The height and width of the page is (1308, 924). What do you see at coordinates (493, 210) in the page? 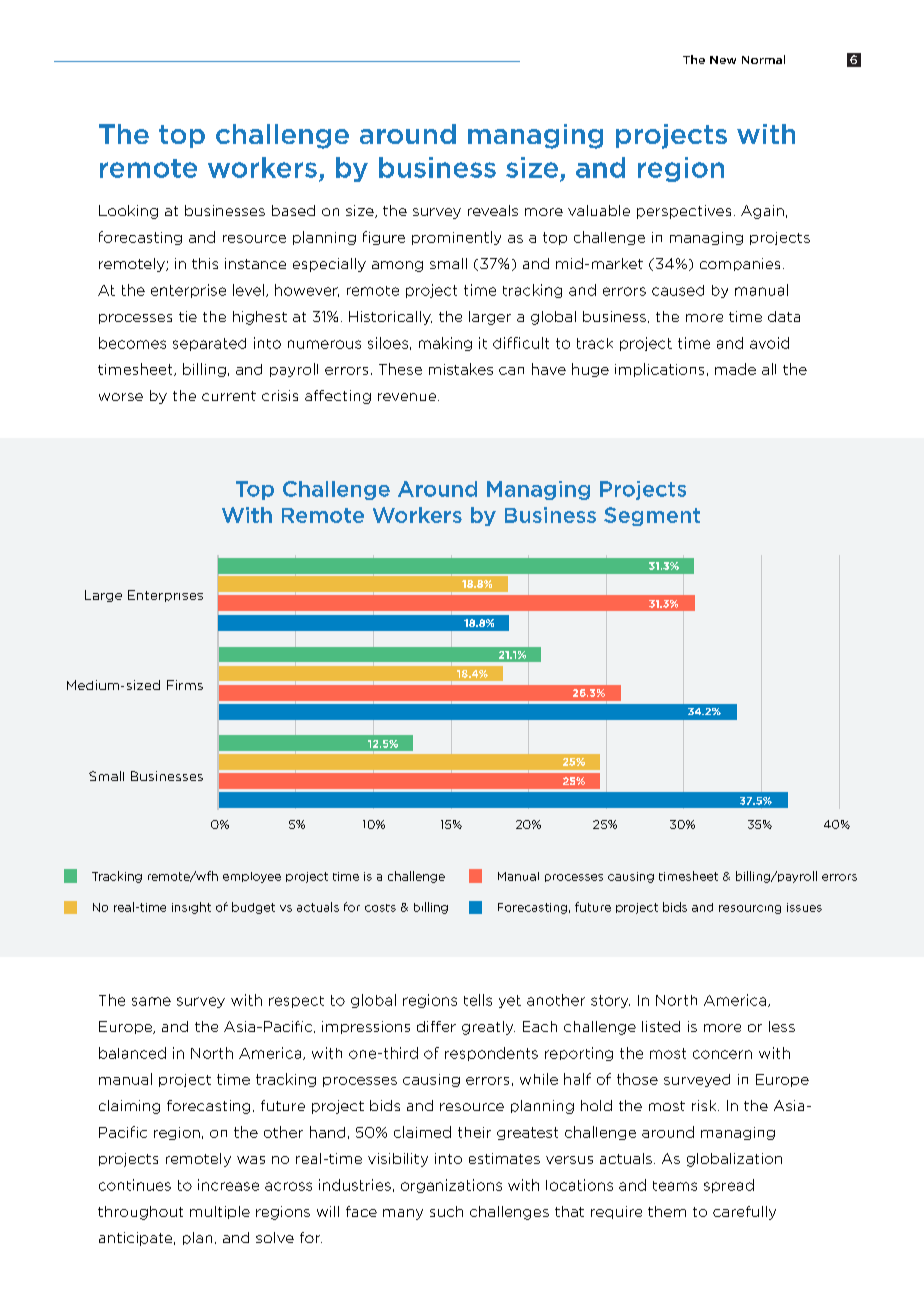
I see `reveals` at bounding box center [493, 210].
